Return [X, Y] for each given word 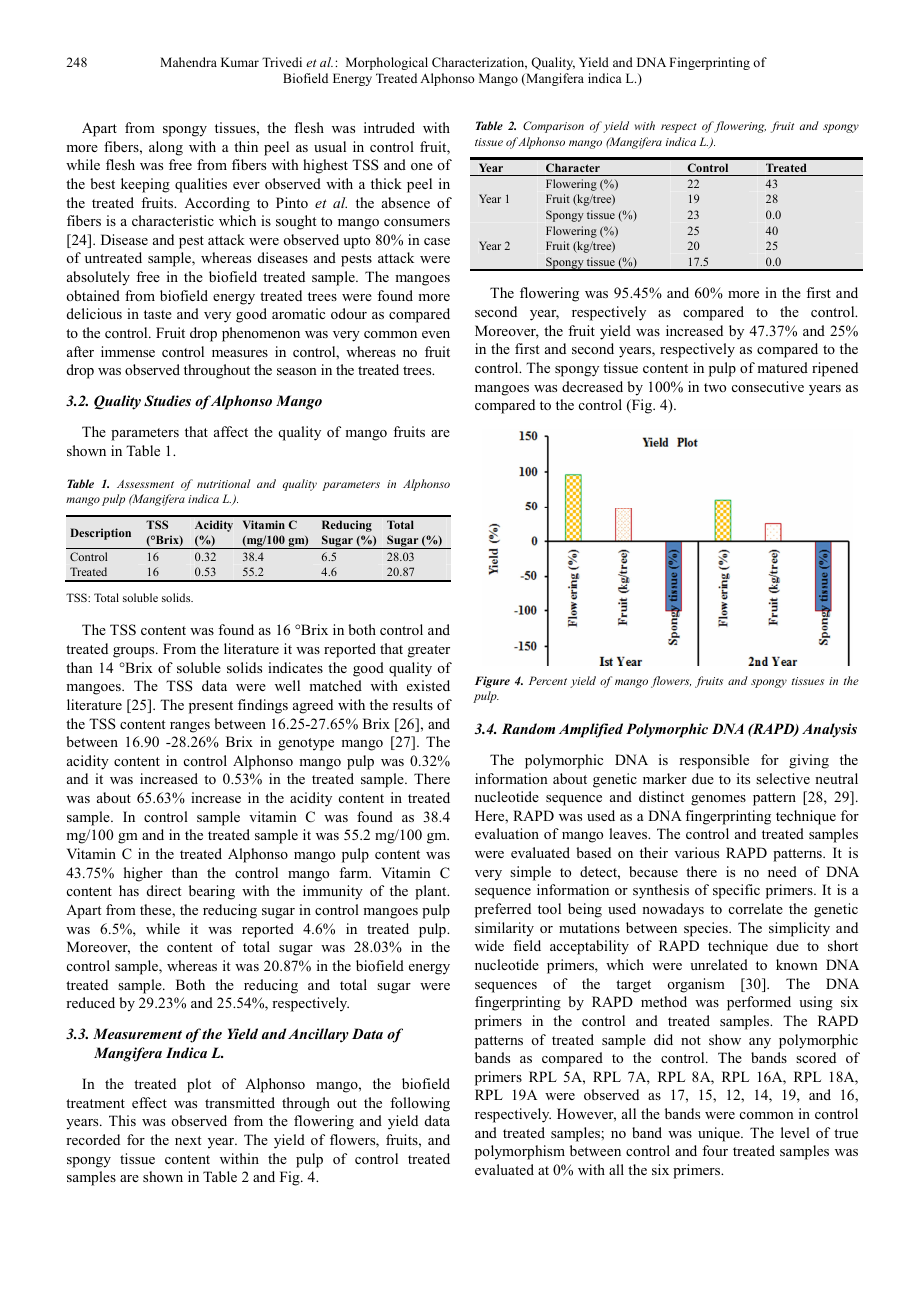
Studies [167, 401]
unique [720, 1134]
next [188, 1140]
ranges [190, 727]
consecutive [768, 386]
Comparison [553, 127]
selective [783, 778]
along [166, 148]
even [436, 334]
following [420, 1104]
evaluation [507, 833]
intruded [389, 127]
